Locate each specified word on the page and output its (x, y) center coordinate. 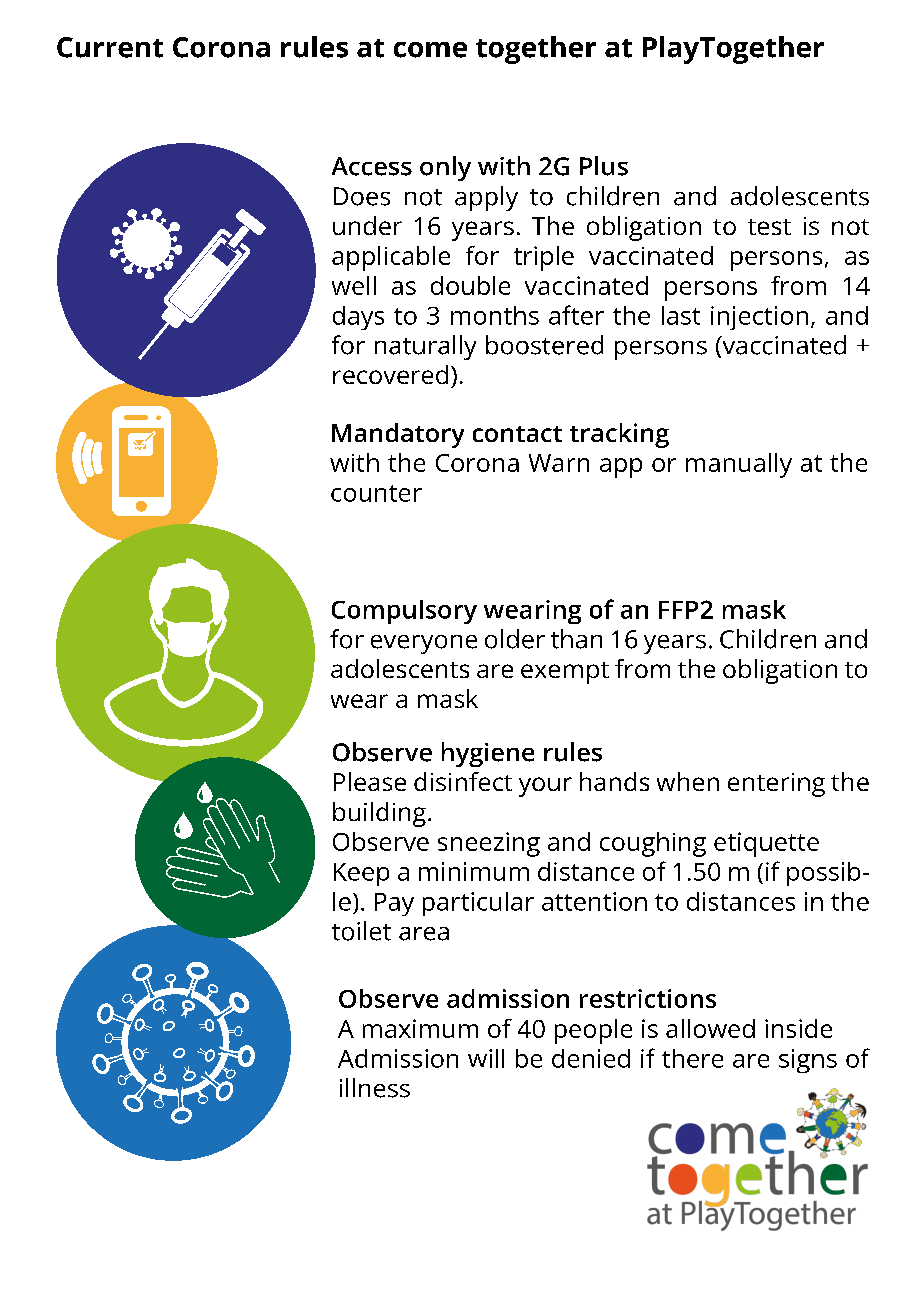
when (688, 781)
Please (370, 781)
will (486, 1058)
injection (759, 318)
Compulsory (404, 612)
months (495, 315)
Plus (604, 166)
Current (110, 47)
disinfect (463, 781)
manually (739, 465)
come (430, 50)
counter (376, 493)
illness (375, 1088)
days (358, 318)
